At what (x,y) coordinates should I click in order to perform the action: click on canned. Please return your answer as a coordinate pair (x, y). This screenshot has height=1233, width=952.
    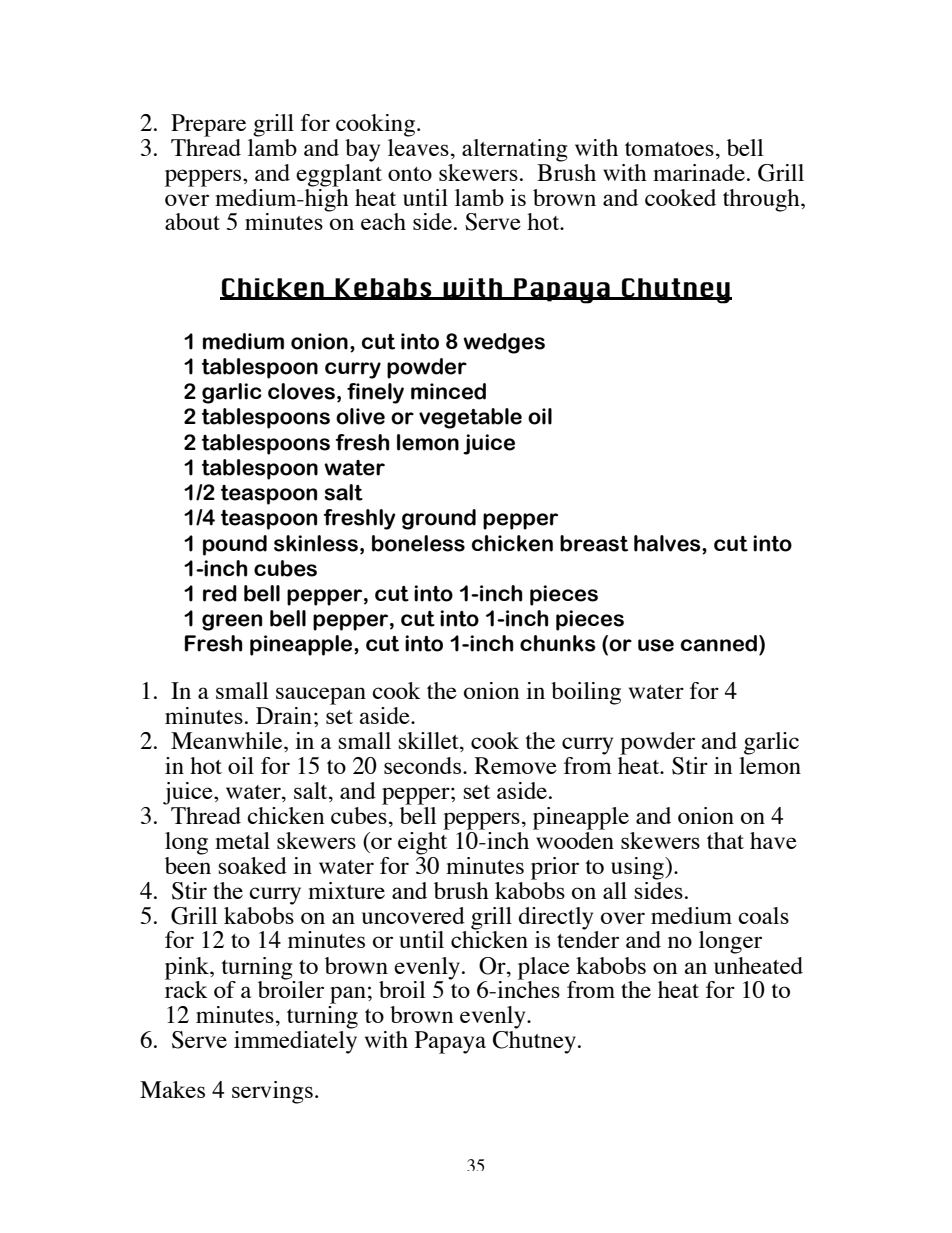
    Looking at the image, I should click on (720, 643).
